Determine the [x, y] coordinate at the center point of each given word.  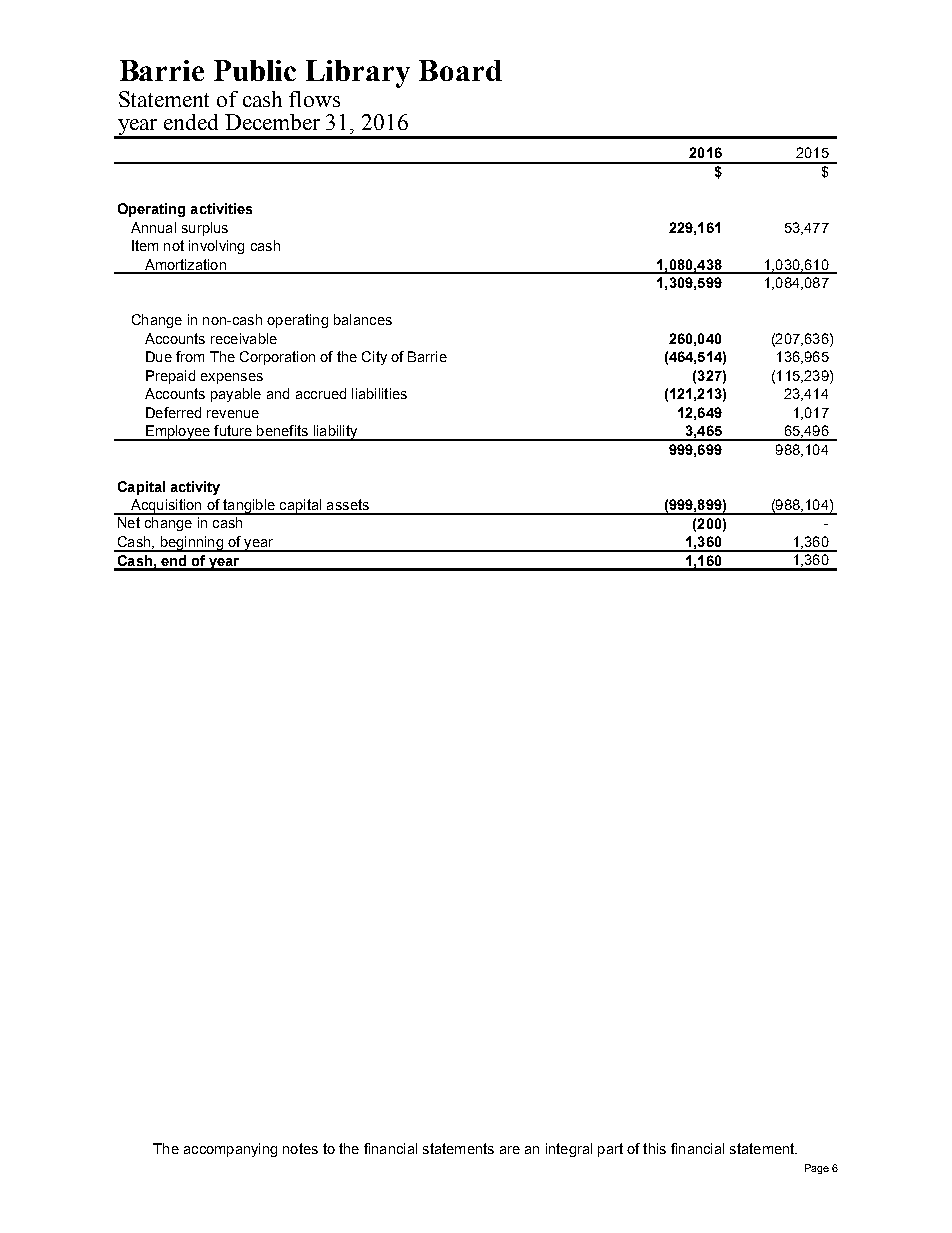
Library [358, 74]
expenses [232, 378]
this [654, 1148]
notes [300, 1148]
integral [569, 1150]
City [374, 358]
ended [191, 122]
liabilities [379, 393]
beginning [191, 544]
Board [460, 70]
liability [335, 433]
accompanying [230, 1150]
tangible [249, 507]
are [510, 1150]
